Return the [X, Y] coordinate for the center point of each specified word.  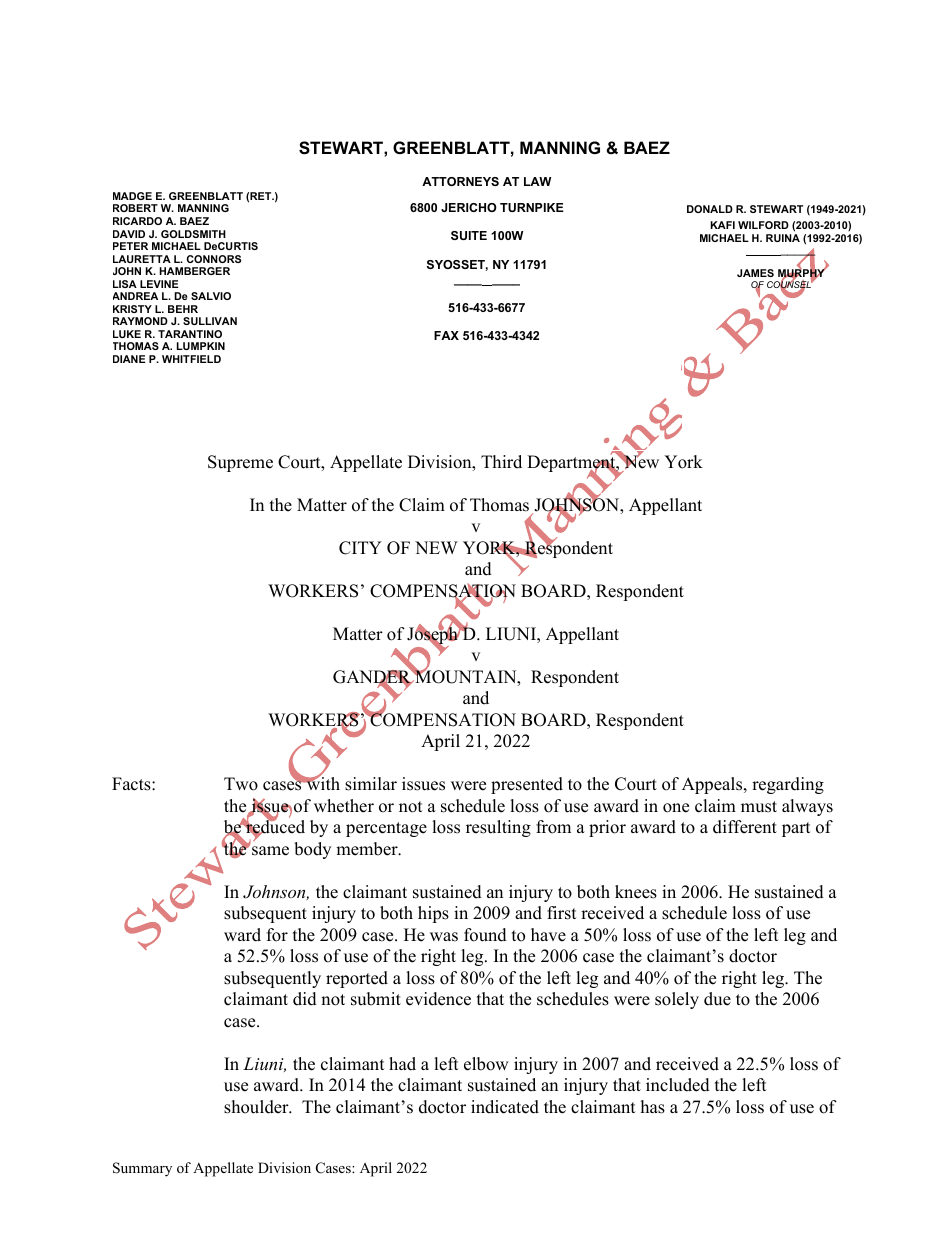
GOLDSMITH [193, 234]
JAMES [755, 273]
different [745, 827]
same [270, 851]
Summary [142, 1169]
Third [501, 462]
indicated [505, 1107]
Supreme [240, 463]
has [653, 1107]
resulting [498, 828]
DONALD [710, 209]
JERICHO [469, 207]
